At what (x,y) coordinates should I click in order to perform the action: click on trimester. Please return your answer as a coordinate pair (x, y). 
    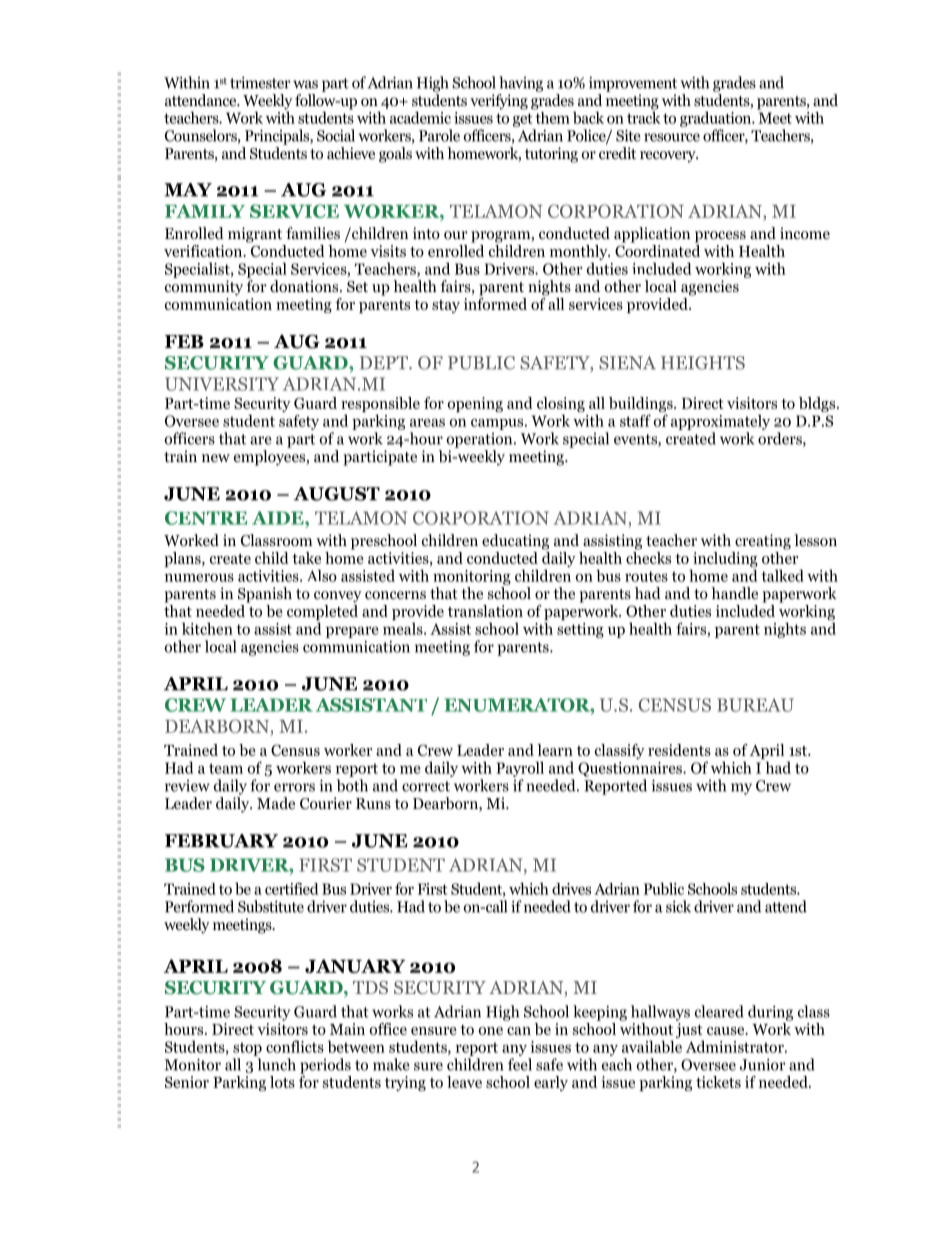
    Looking at the image, I should click on (260, 83).
